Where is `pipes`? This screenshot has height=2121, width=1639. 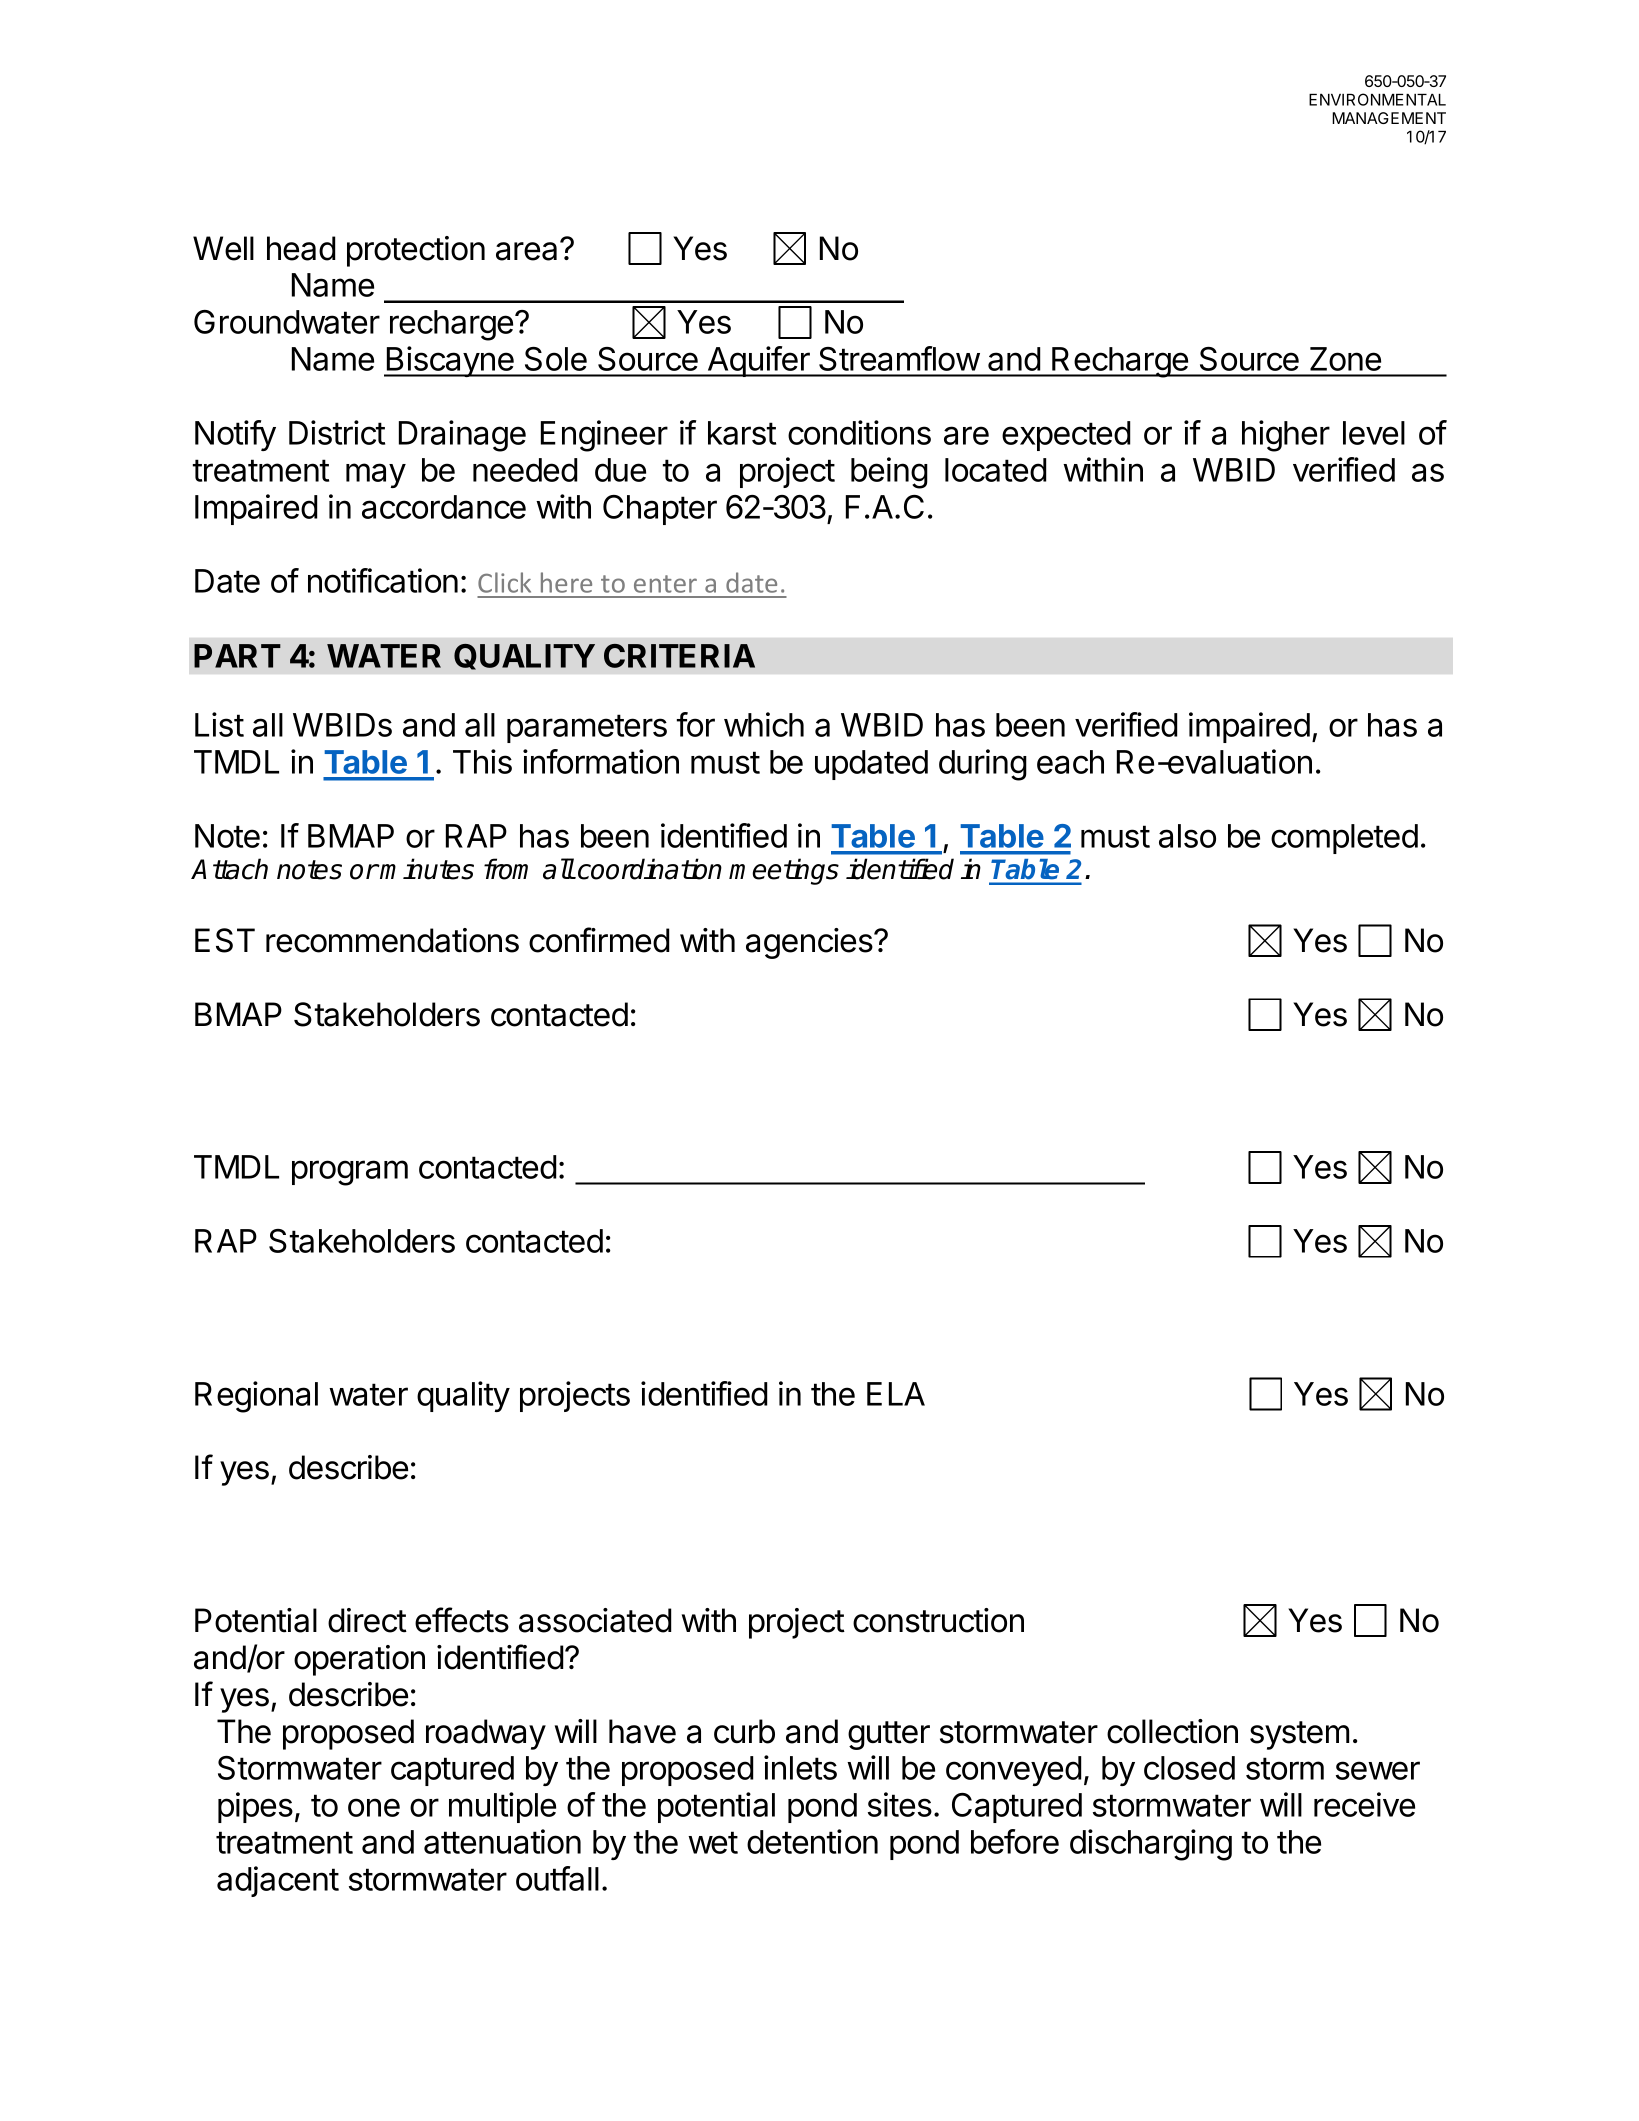
pipes is located at coordinates (255, 1807).
